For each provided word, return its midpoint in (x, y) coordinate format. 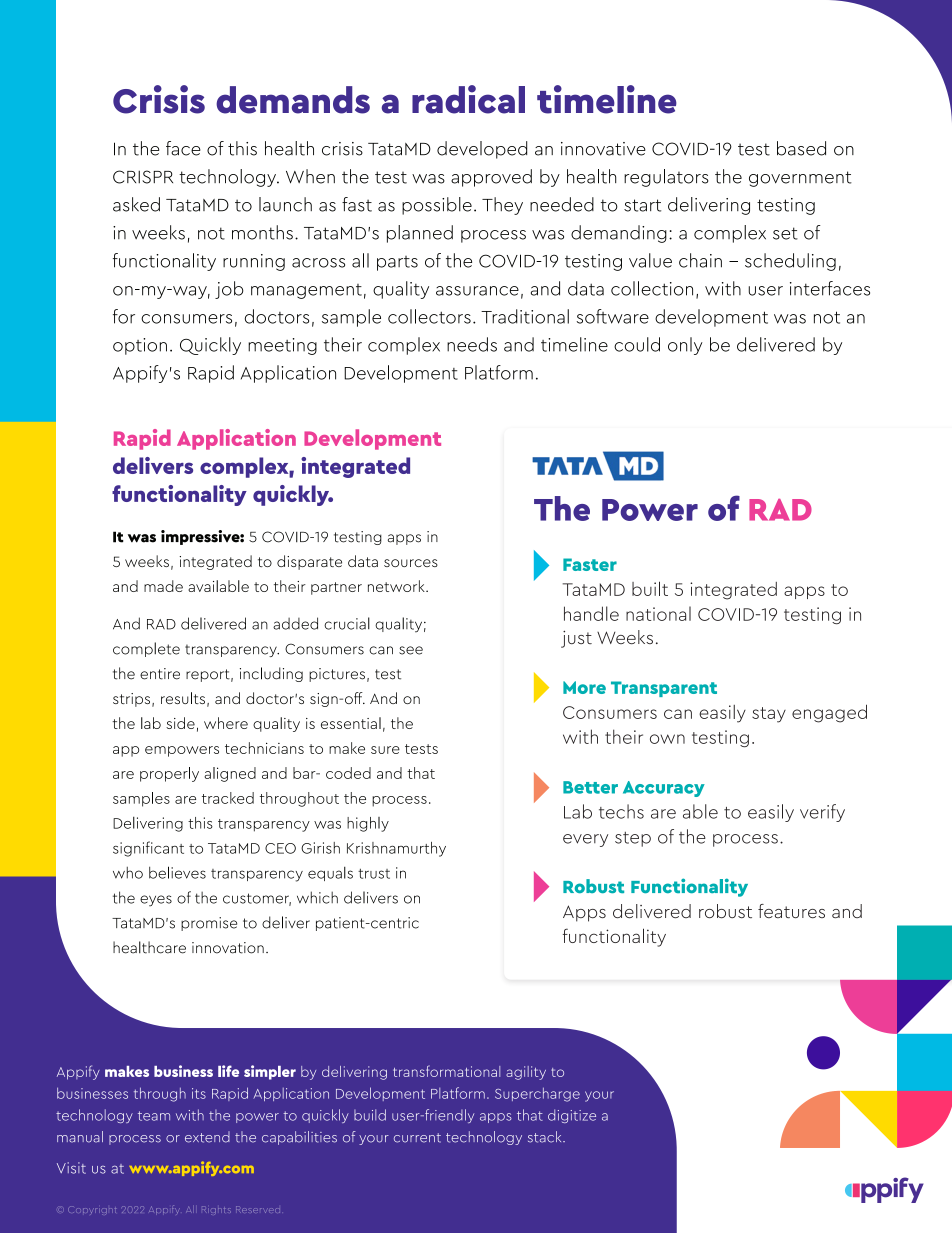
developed (482, 150)
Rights (216, 1210)
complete (146, 649)
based (801, 148)
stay (769, 715)
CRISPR (143, 177)
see (411, 650)
